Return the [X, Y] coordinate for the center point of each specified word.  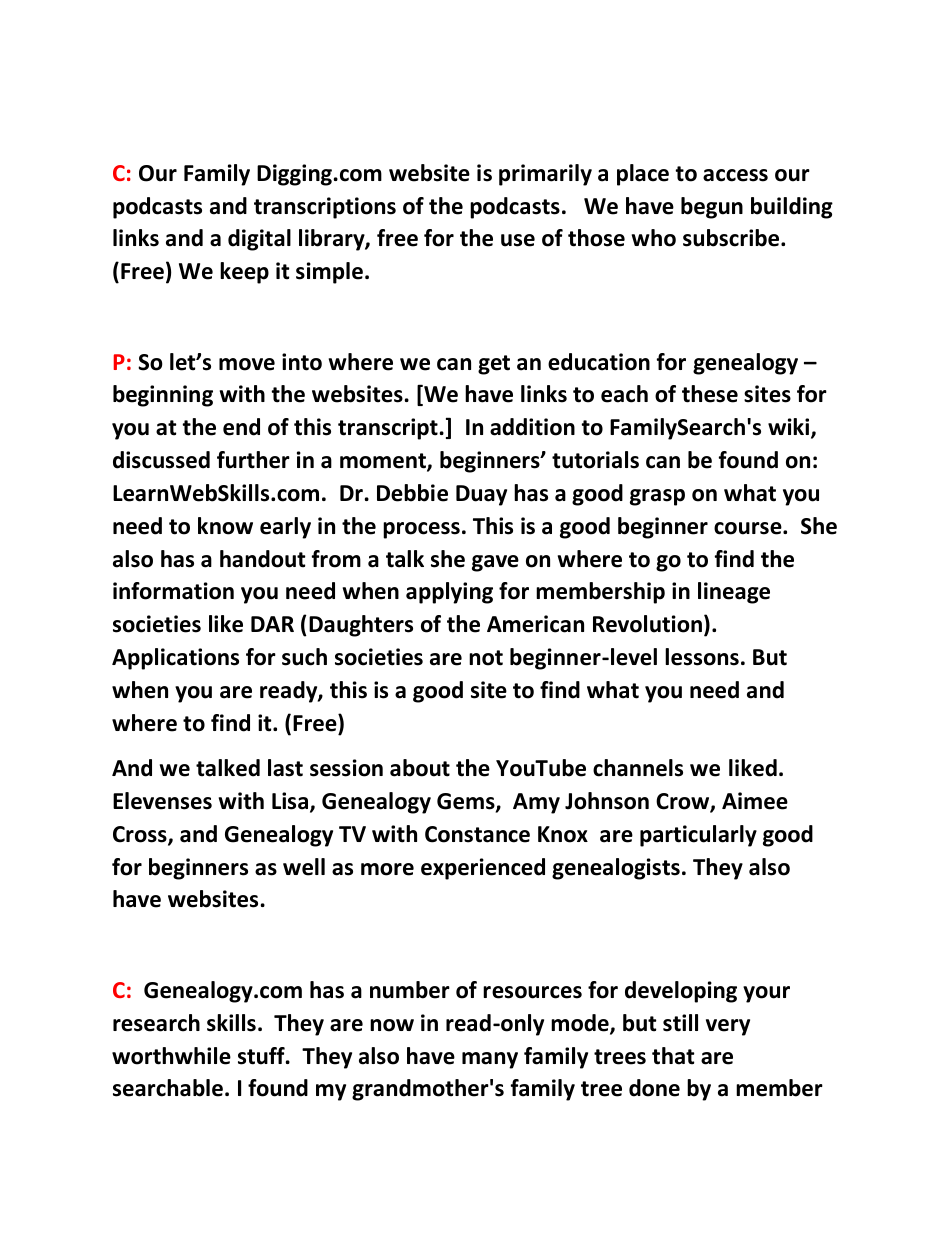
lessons [702, 657]
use [518, 240]
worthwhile [171, 1056]
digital [259, 240]
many [490, 1060]
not [486, 658]
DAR [272, 624]
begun [712, 208]
